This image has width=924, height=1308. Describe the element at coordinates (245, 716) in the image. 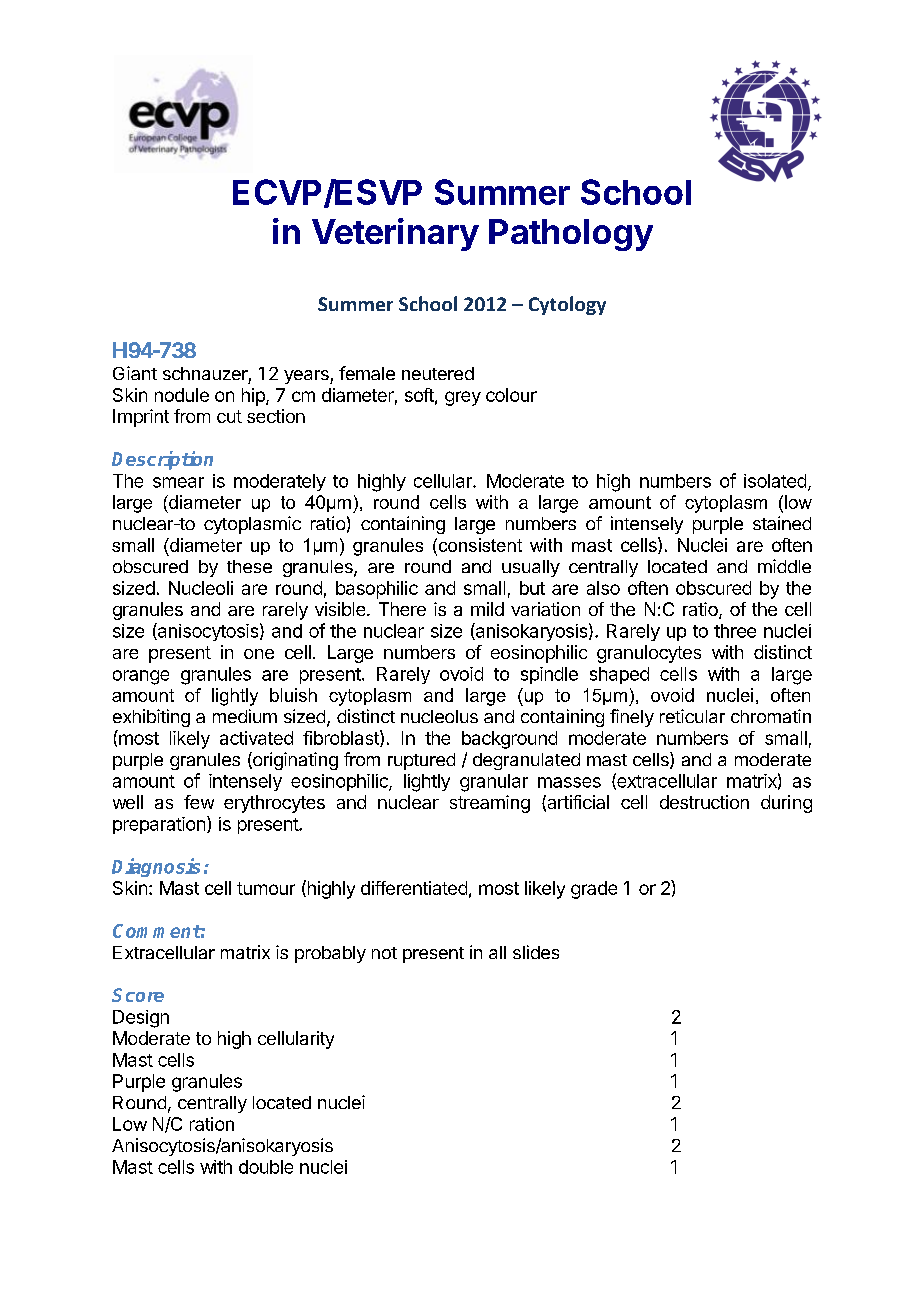

I see `medium` at that location.
